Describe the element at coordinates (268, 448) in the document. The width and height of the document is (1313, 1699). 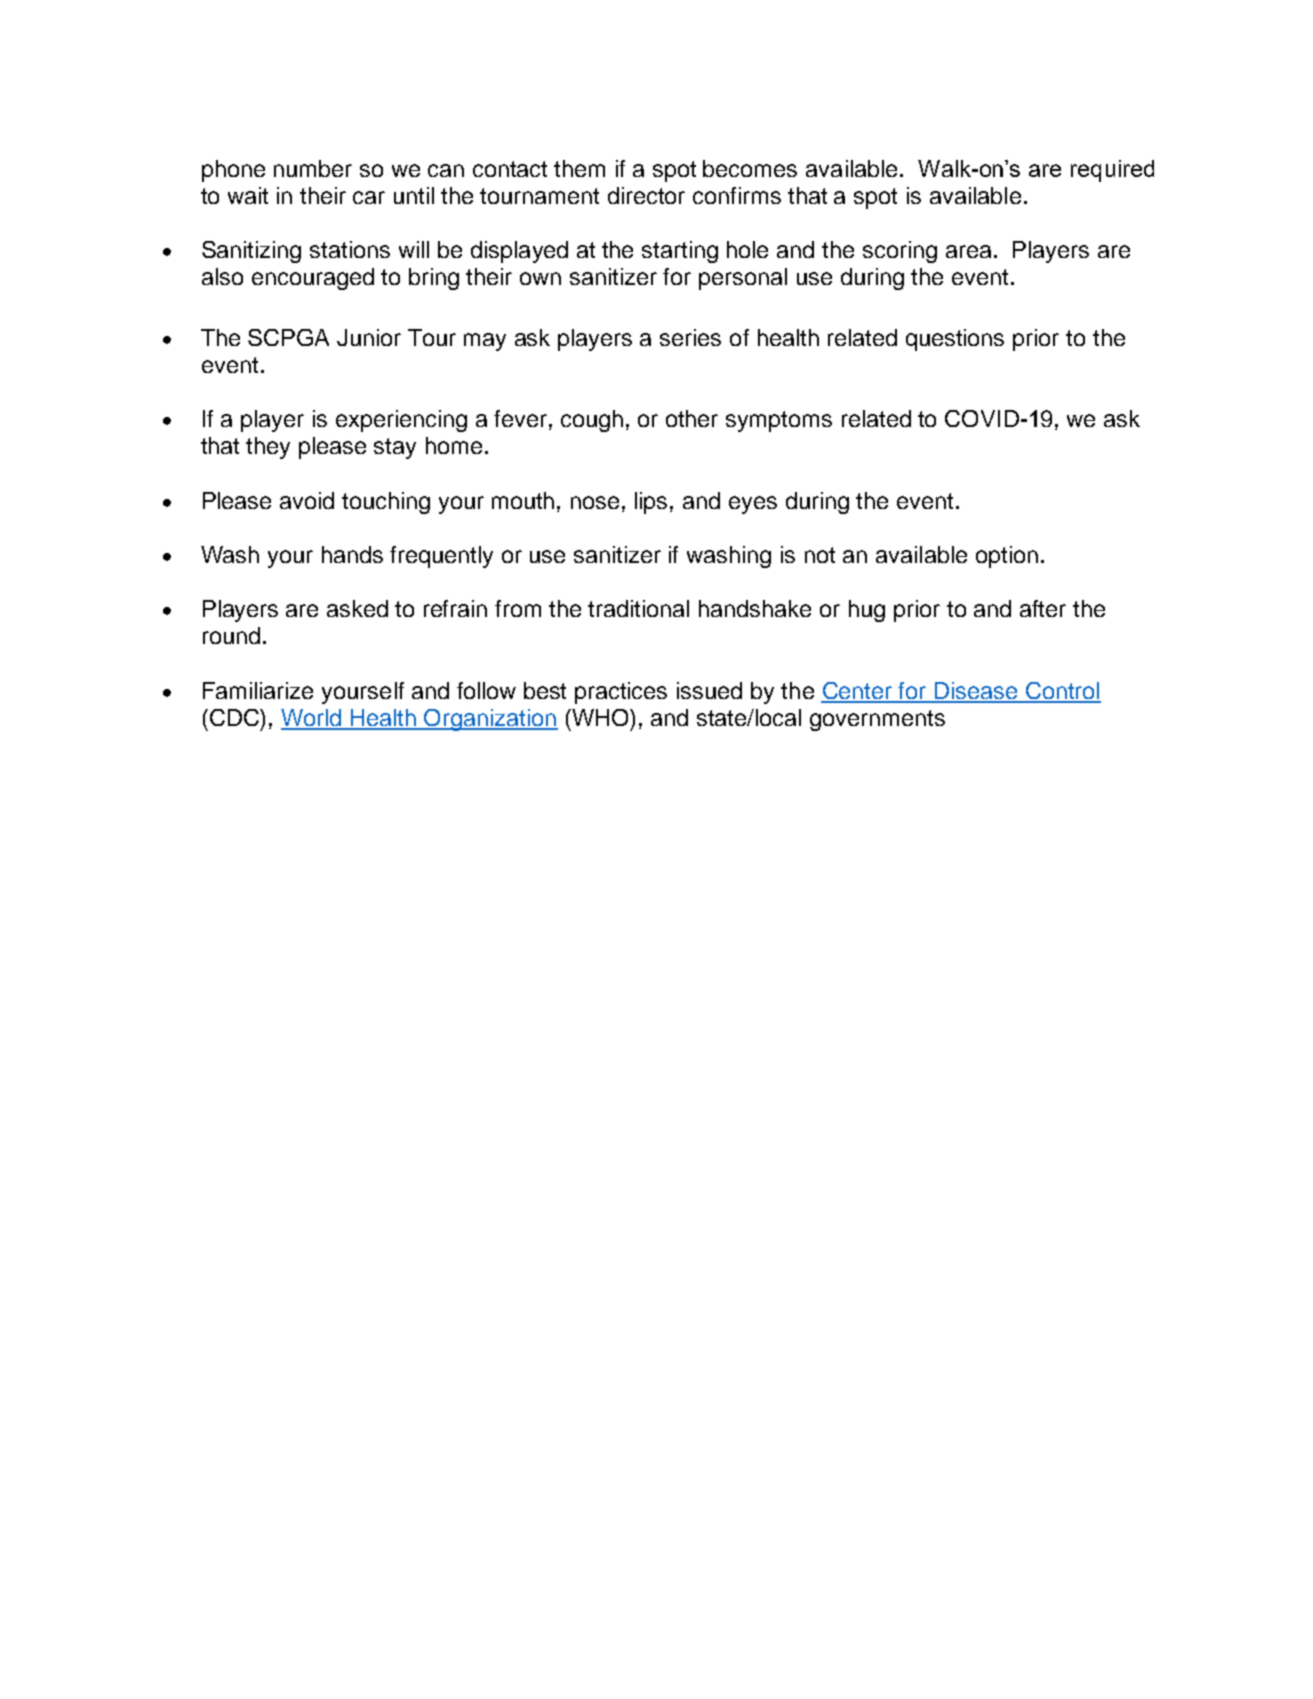
I see `they` at that location.
